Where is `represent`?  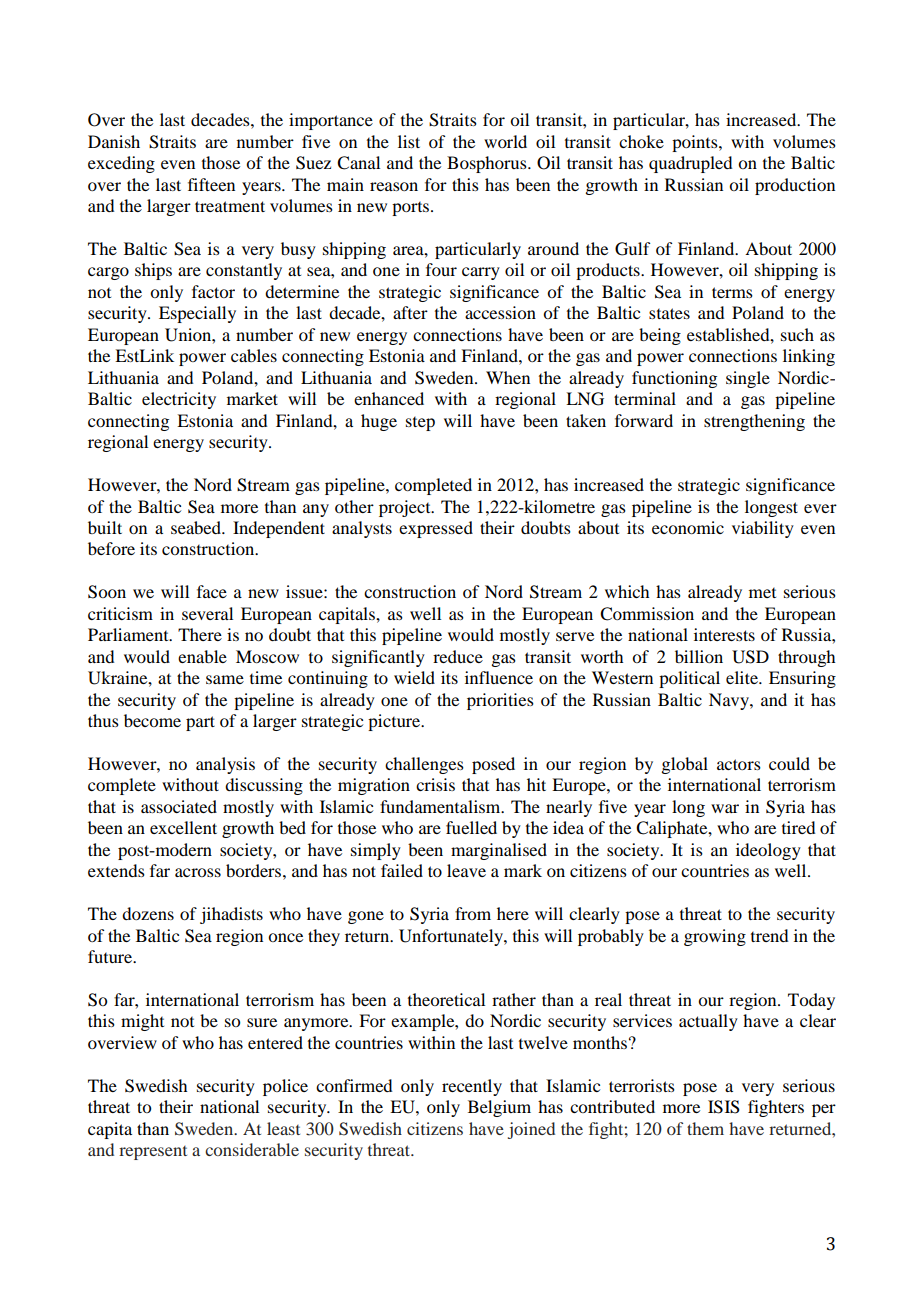
represent is located at coordinates (153, 1153).
